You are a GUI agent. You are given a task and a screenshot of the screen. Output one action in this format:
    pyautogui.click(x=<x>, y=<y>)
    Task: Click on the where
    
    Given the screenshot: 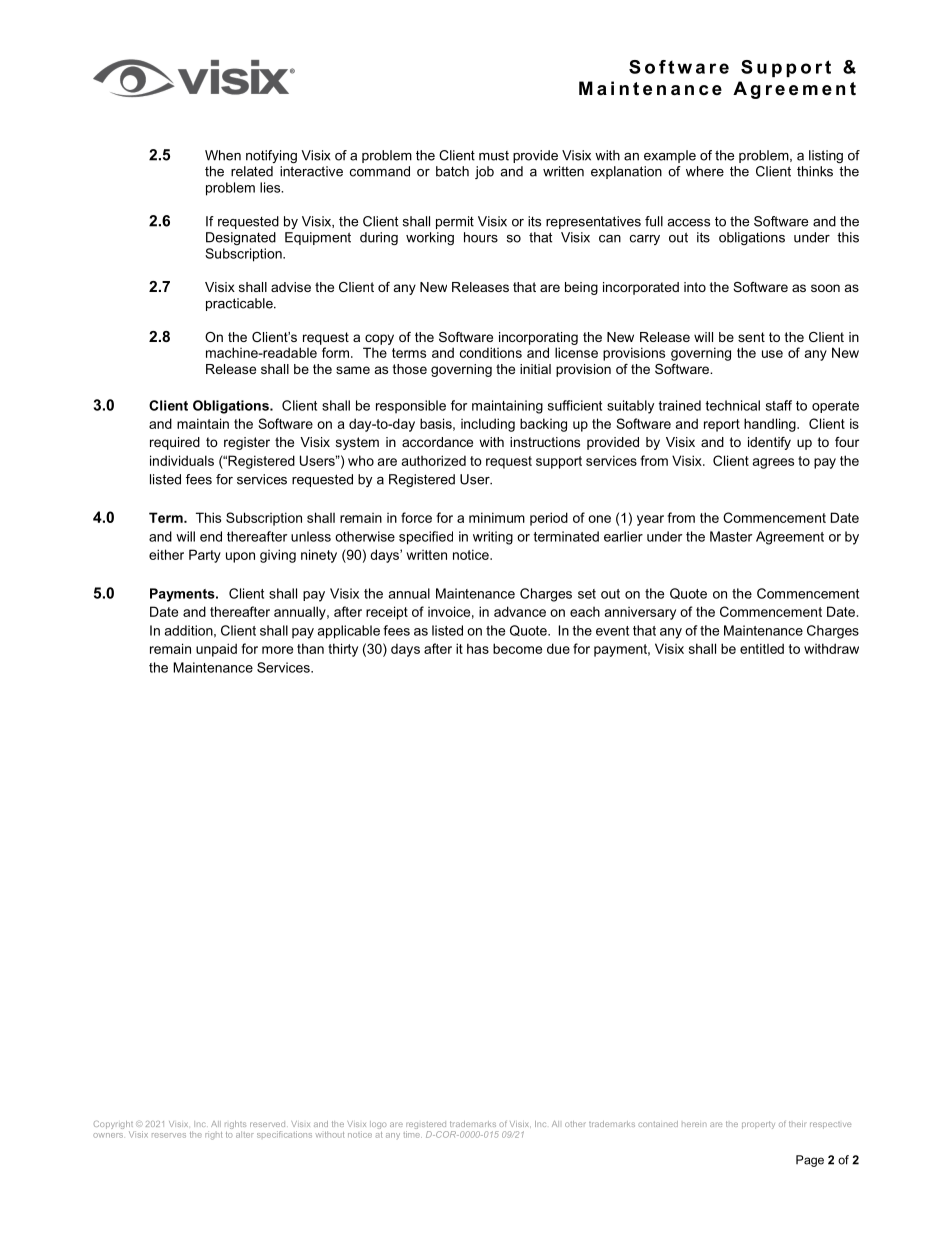 What is the action you would take?
    pyautogui.click(x=705, y=171)
